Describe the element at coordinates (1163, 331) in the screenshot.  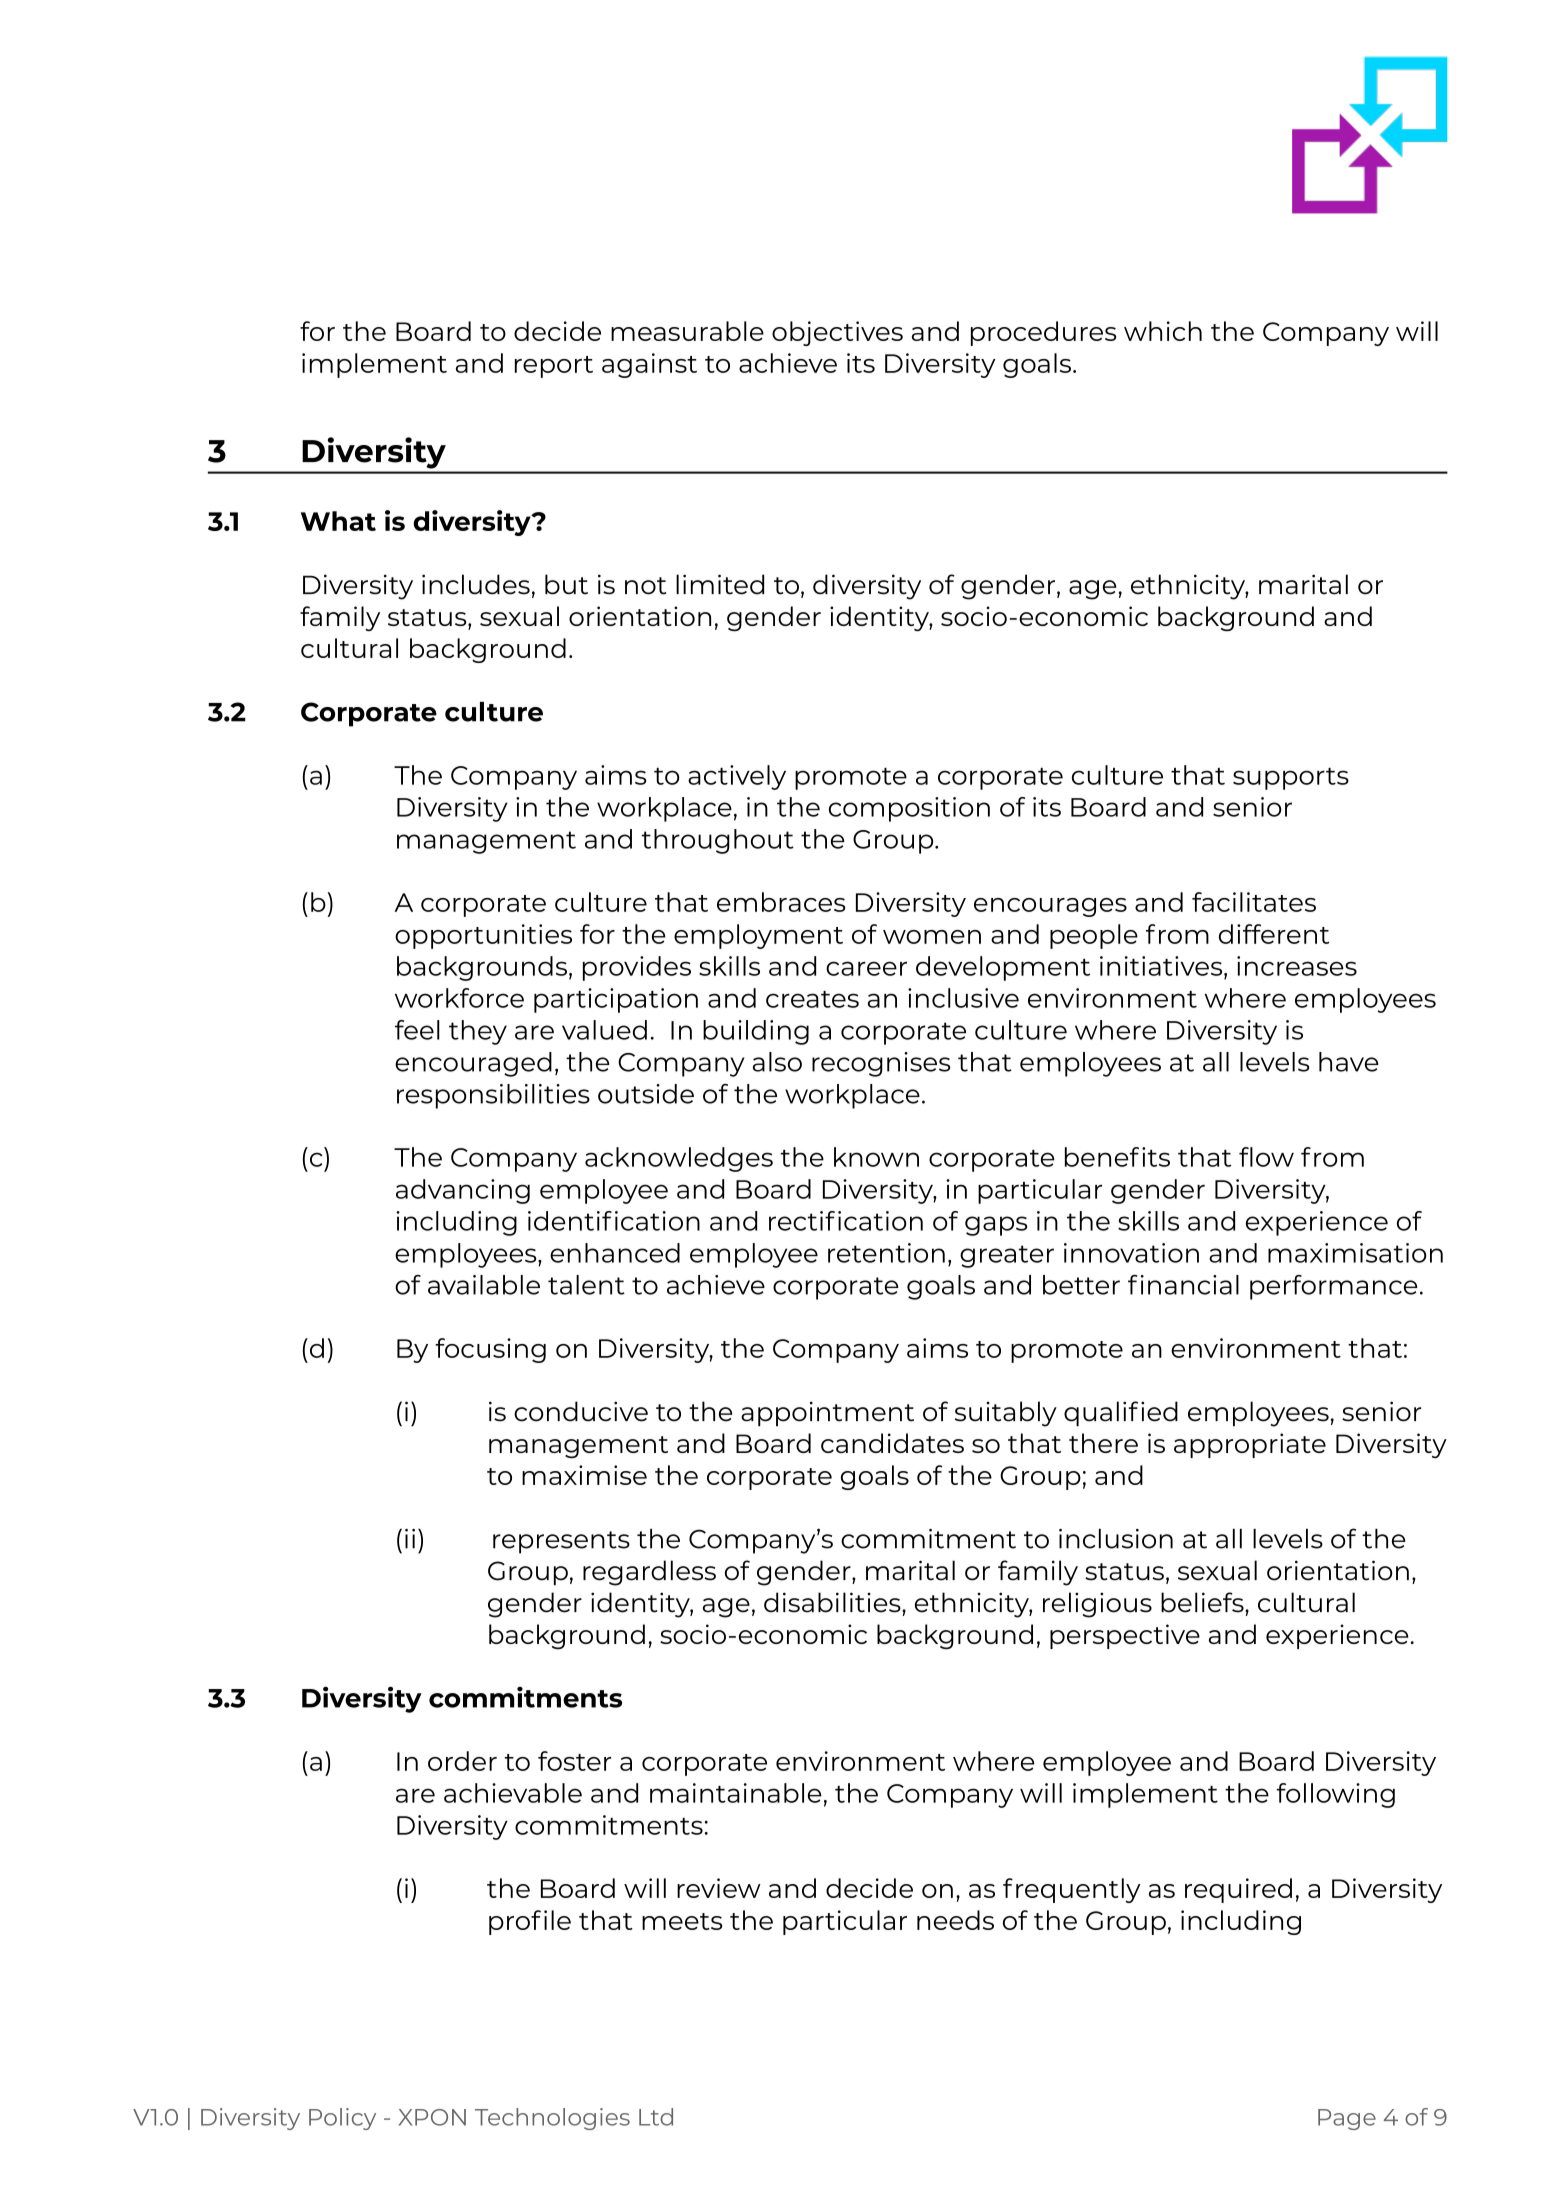
I see `which` at that location.
